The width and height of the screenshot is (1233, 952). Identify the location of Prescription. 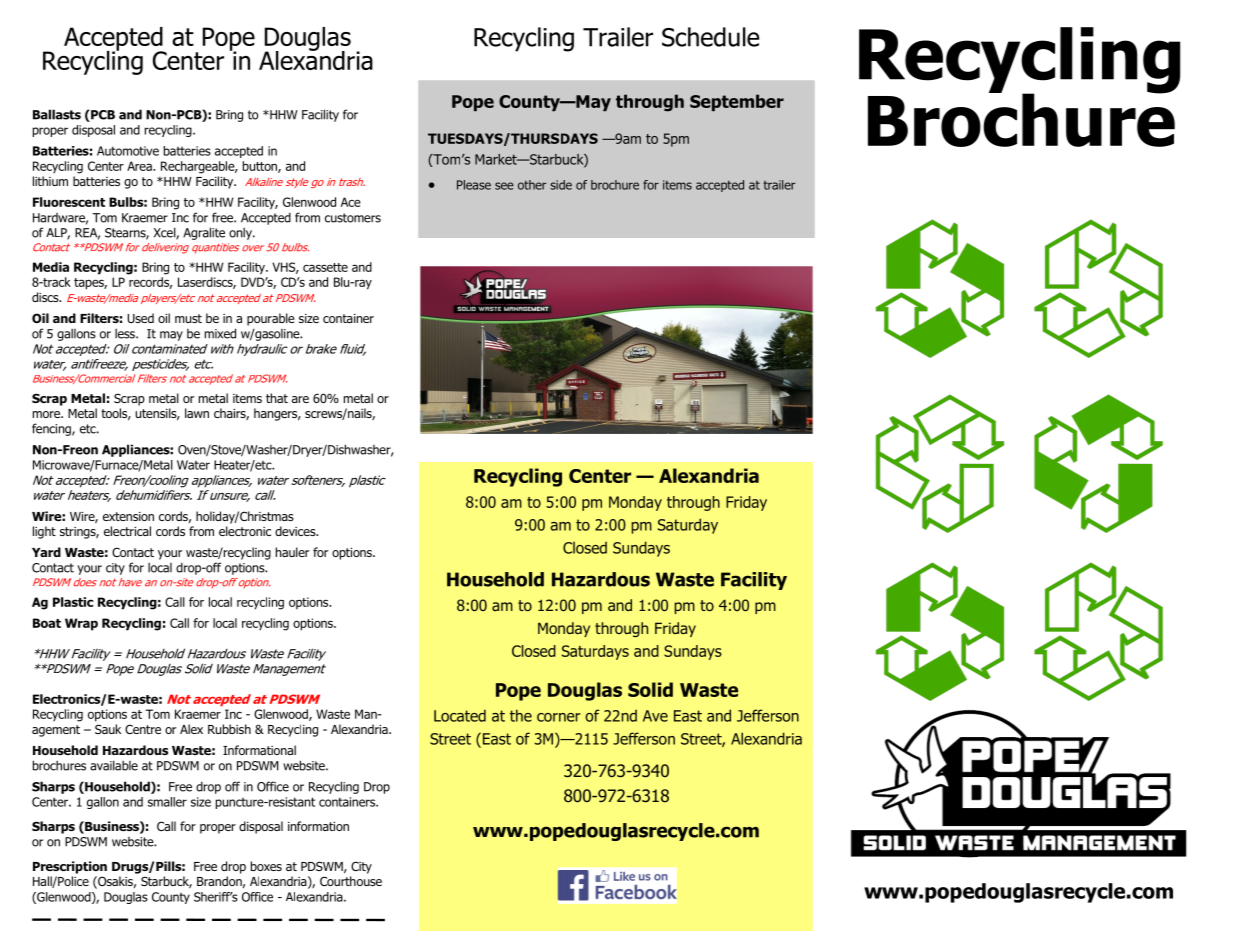
(70, 867).
